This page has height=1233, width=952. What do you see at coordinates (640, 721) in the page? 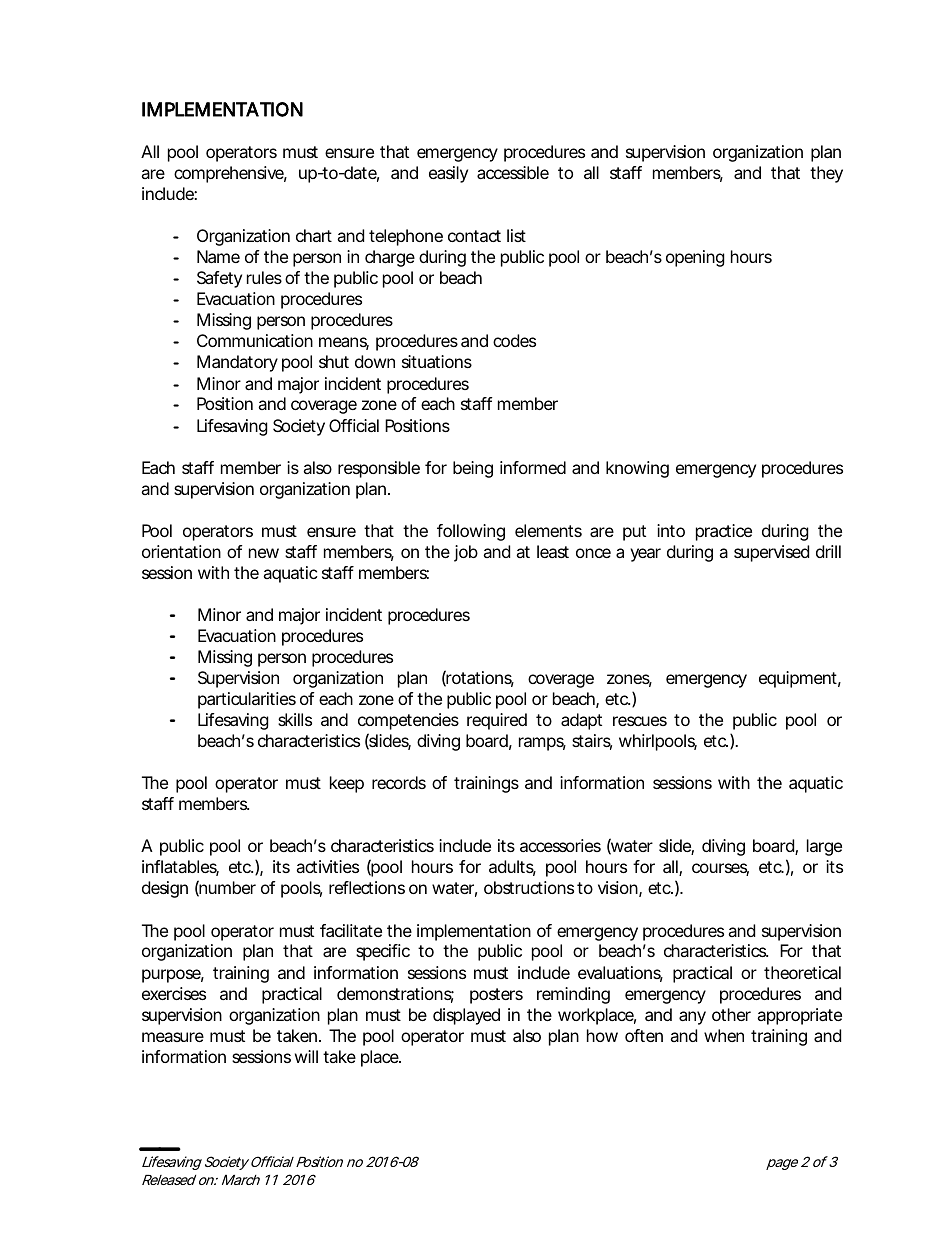
I see `rescues` at bounding box center [640, 721].
